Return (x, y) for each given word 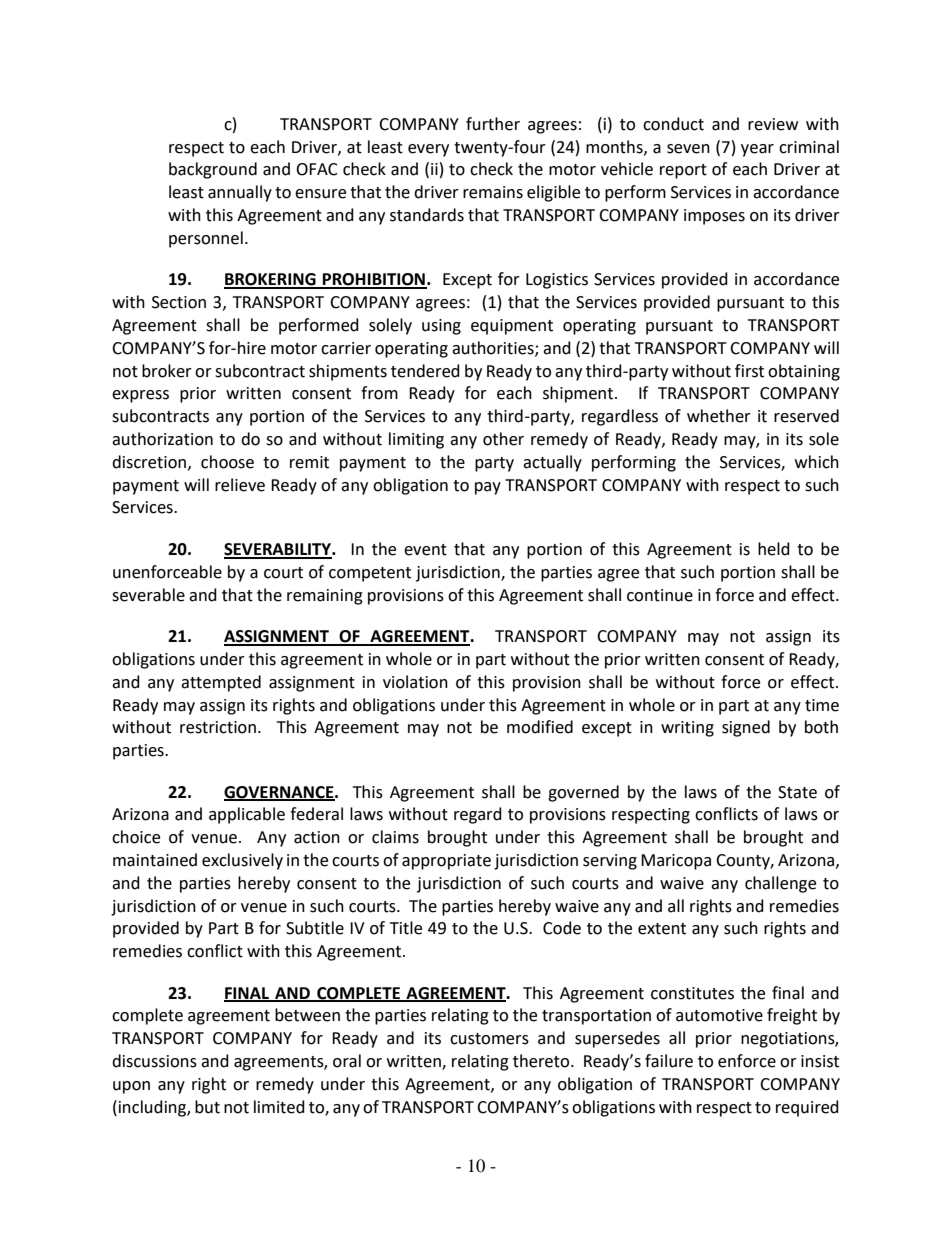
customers (489, 1039)
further (493, 124)
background (213, 170)
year (757, 150)
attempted (221, 683)
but (207, 1107)
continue (660, 595)
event (425, 550)
